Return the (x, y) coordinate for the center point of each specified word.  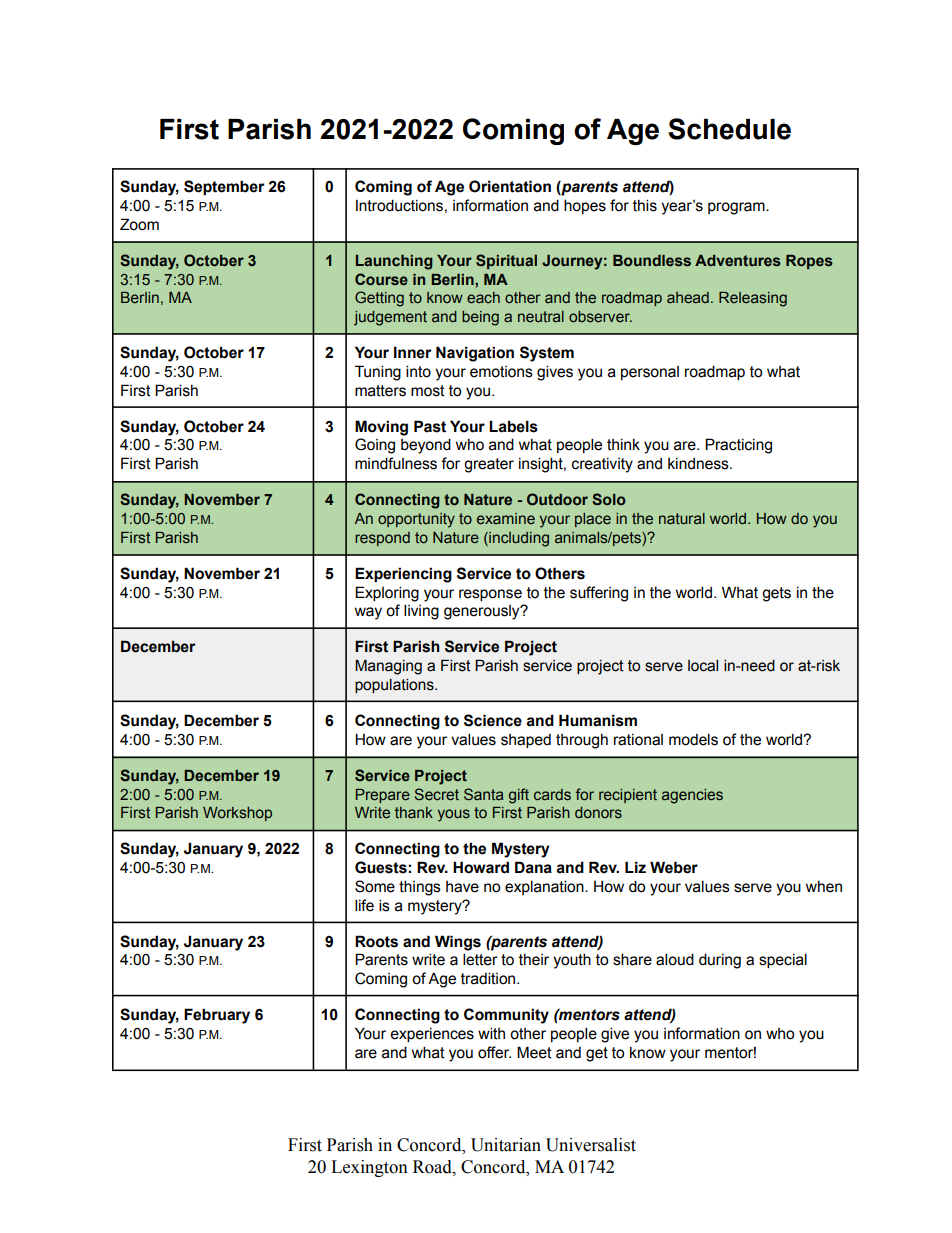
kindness (699, 464)
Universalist (591, 1145)
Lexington (369, 1168)
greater (489, 465)
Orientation (510, 186)
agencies (692, 796)
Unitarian (506, 1145)
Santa (483, 794)
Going (375, 446)
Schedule (729, 129)
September (224, 187)
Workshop (237, 814)
